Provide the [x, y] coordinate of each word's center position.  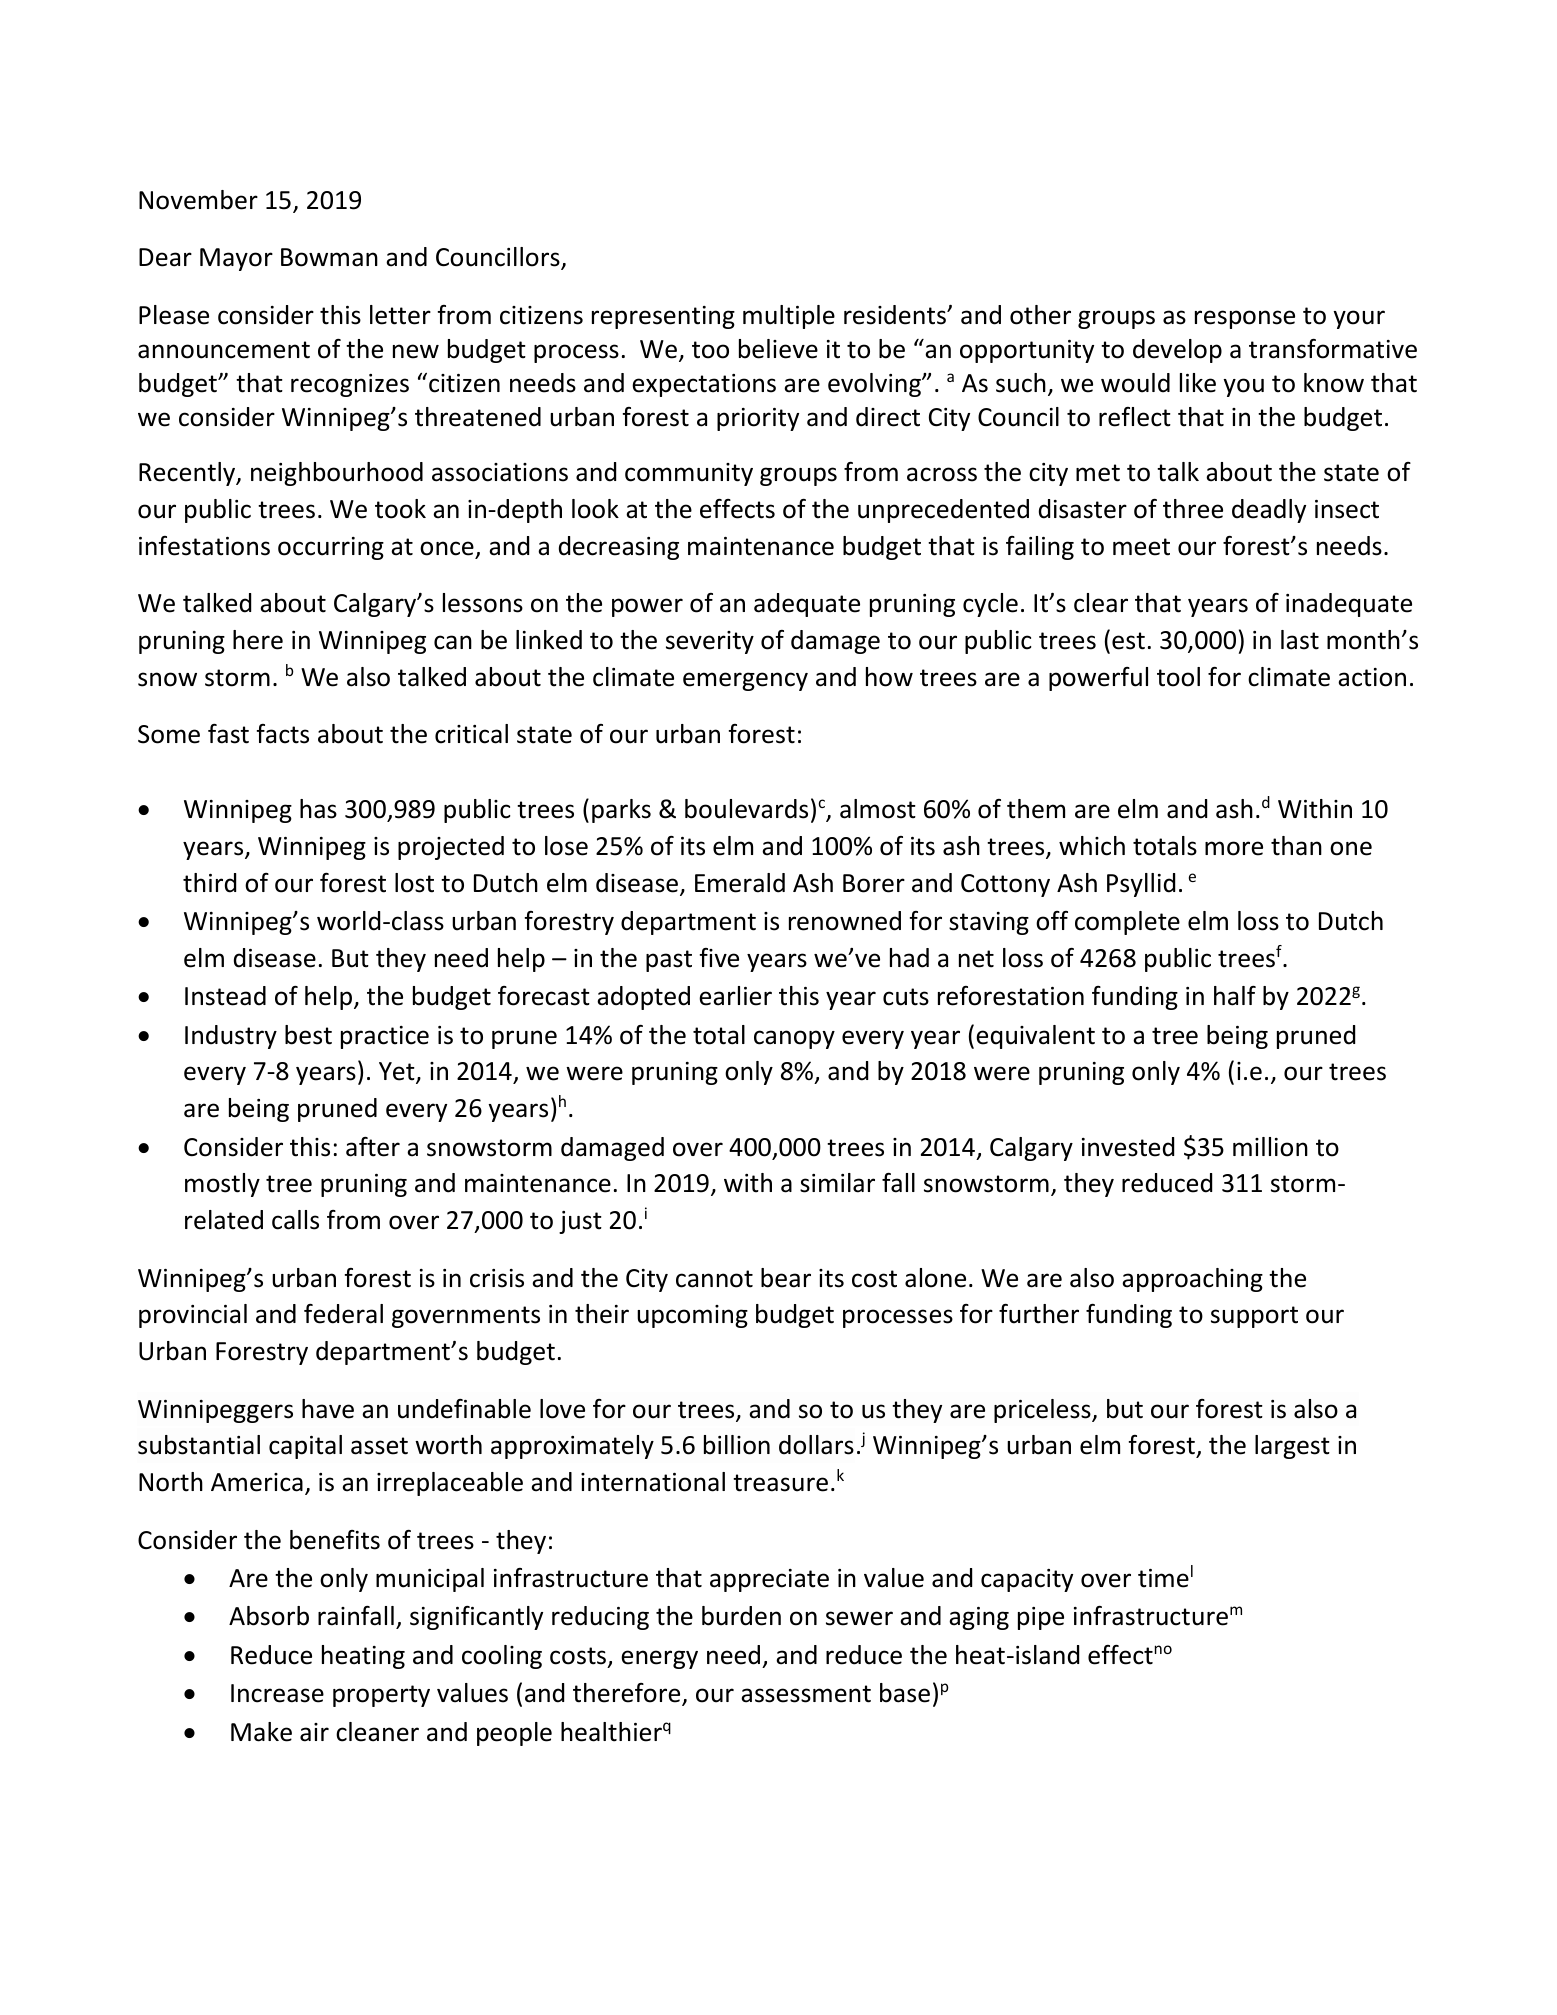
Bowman [329, 257]
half [1235, 996]
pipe [1041, 1618]
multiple [789, 317]
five [719, 958]
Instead [225, 996]
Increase [277, 1693]
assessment [806, 1694]
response [1245, 319]
